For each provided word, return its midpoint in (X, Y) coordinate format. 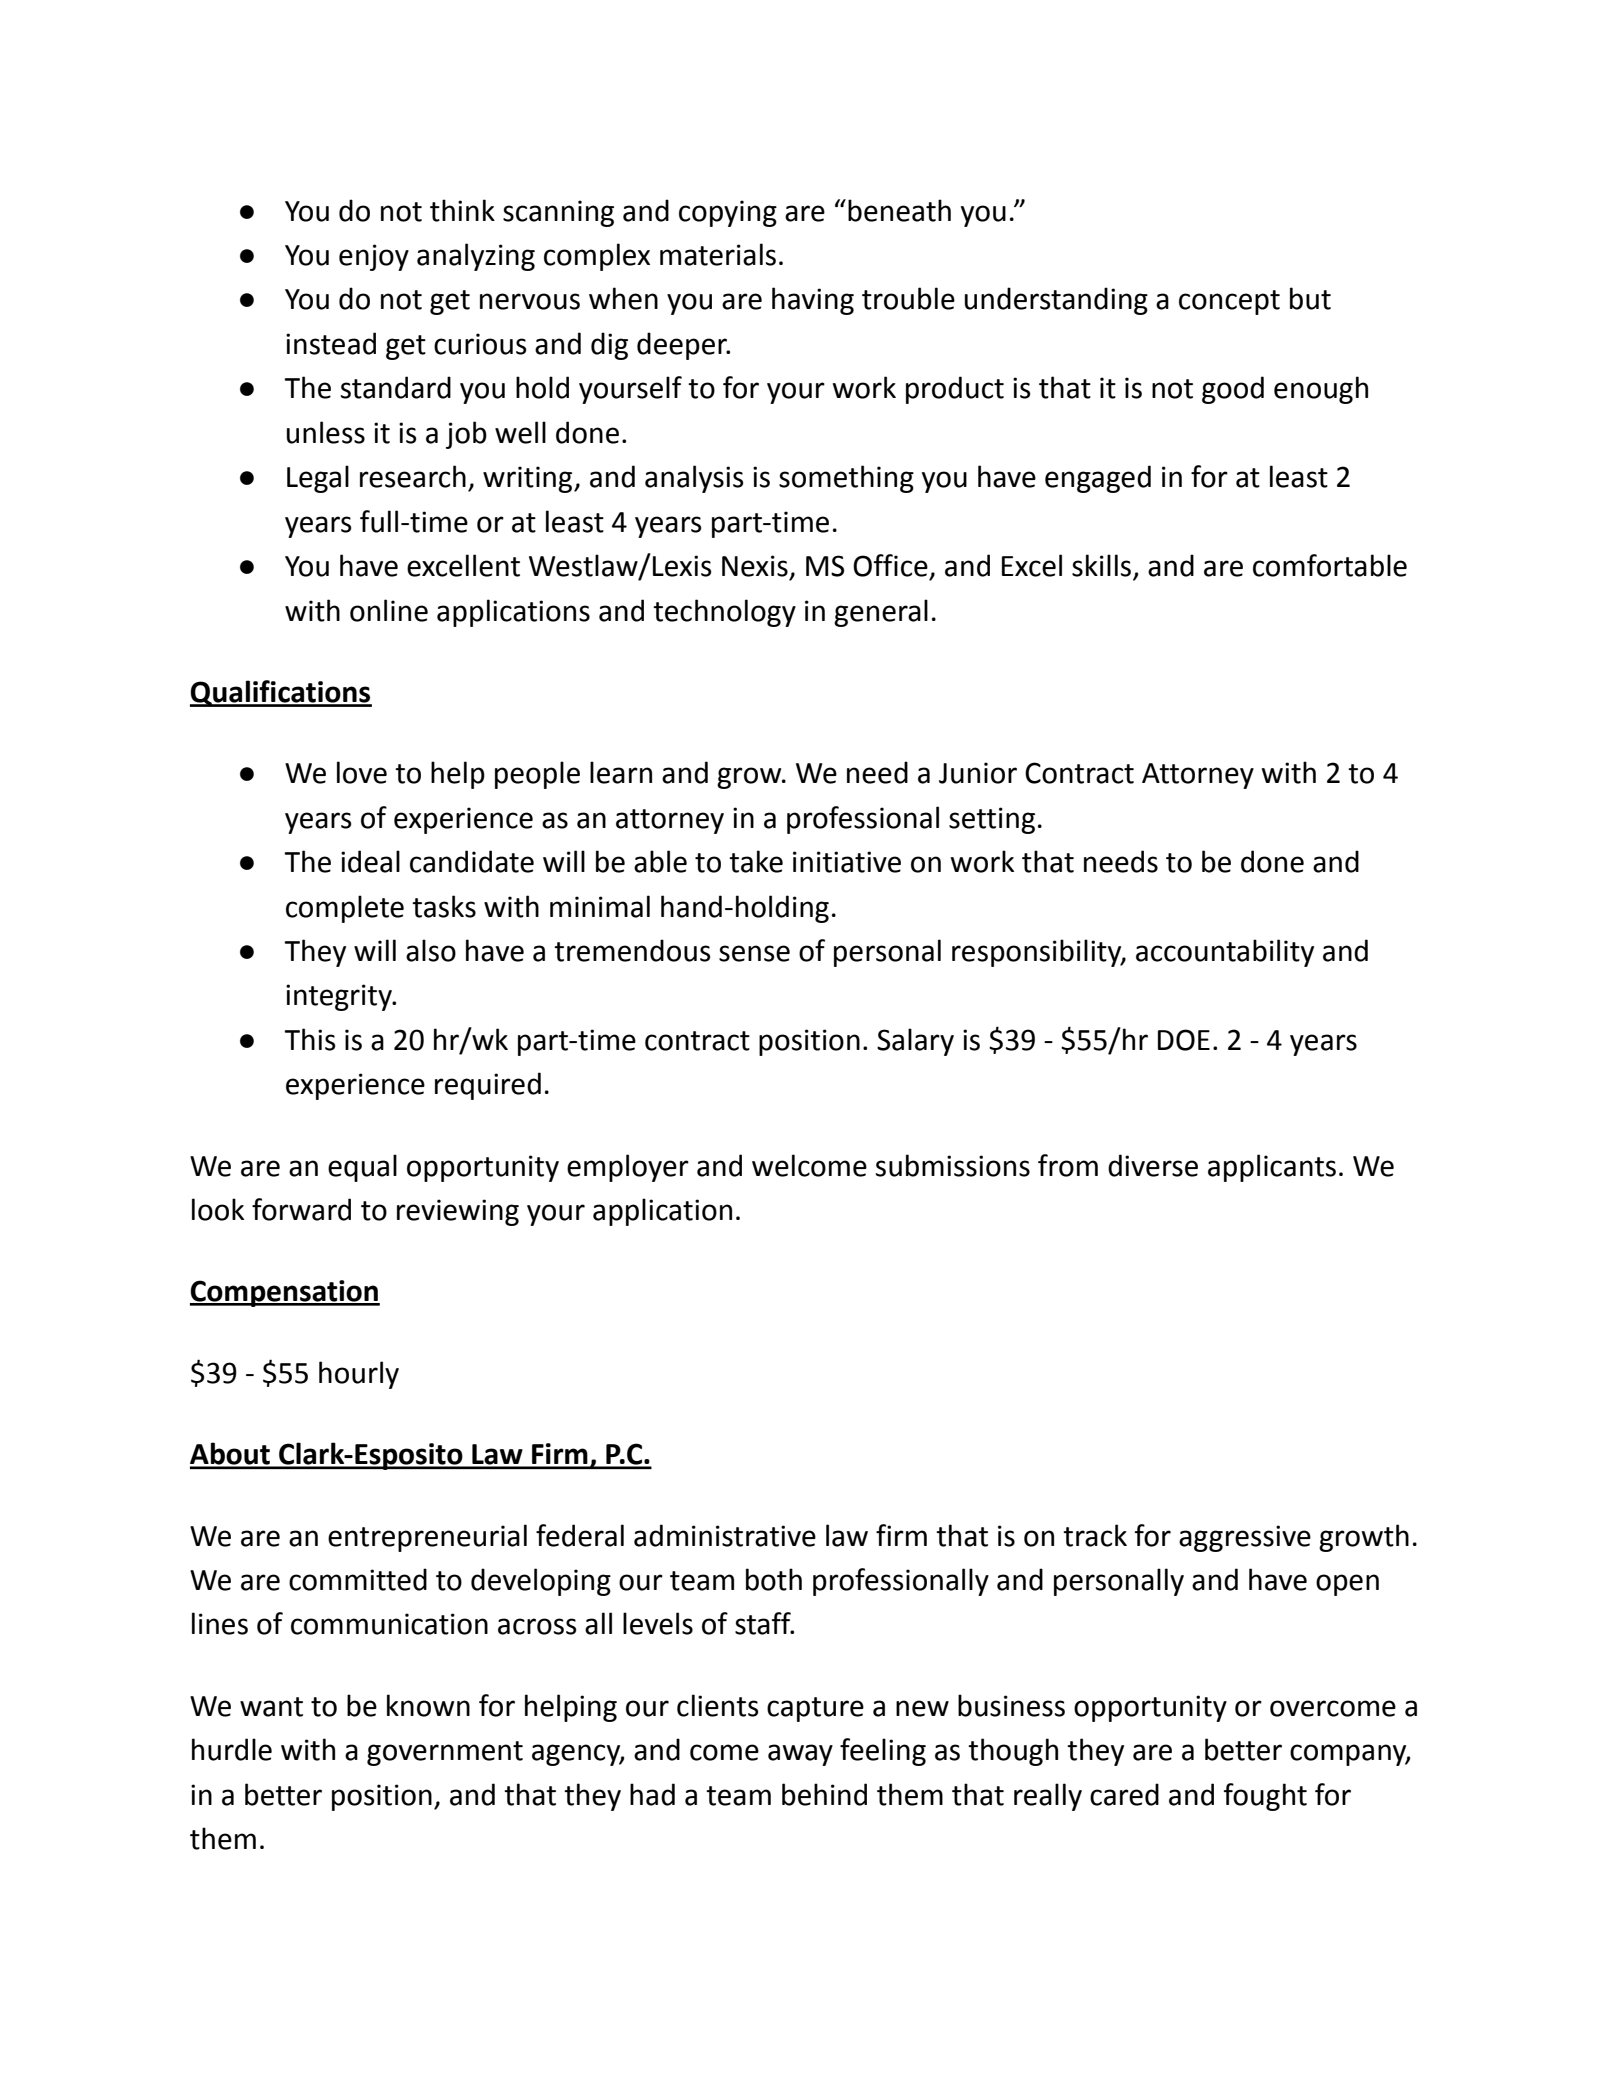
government (445, 1753)
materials (718, 254)
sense (754, 953)
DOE (1184, 1040)
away (800, 1755)
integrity (340, 997)
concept (1229, 302)
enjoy (374, 257)
